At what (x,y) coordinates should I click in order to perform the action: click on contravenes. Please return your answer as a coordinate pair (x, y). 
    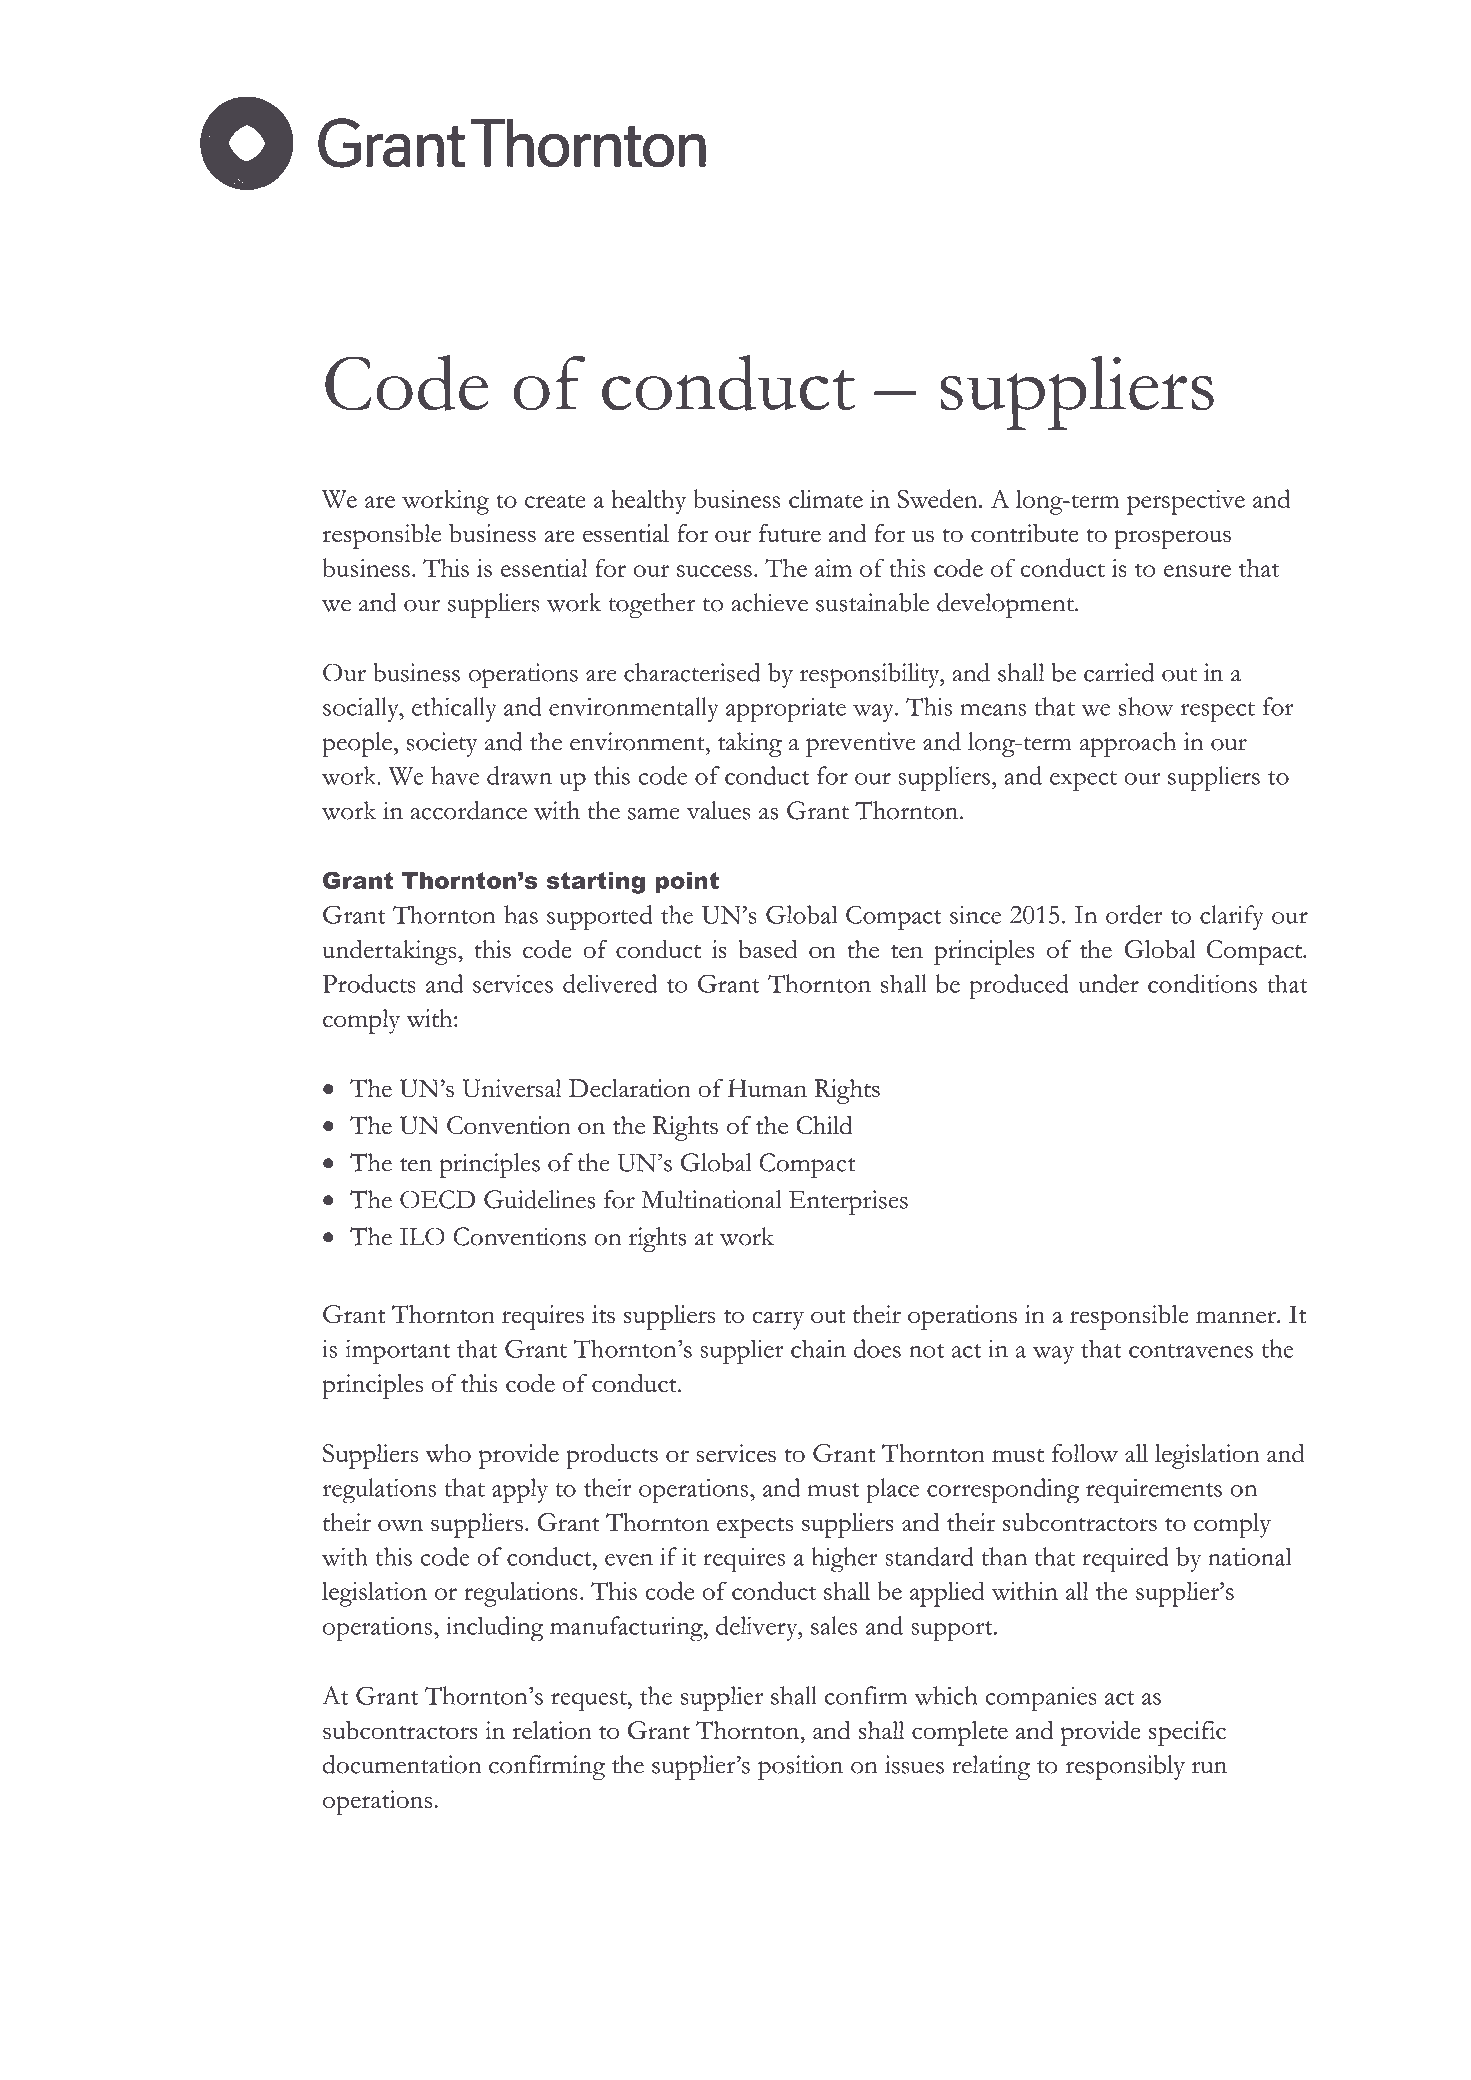
    Looking at the image, I should click on (1191, 1351).
